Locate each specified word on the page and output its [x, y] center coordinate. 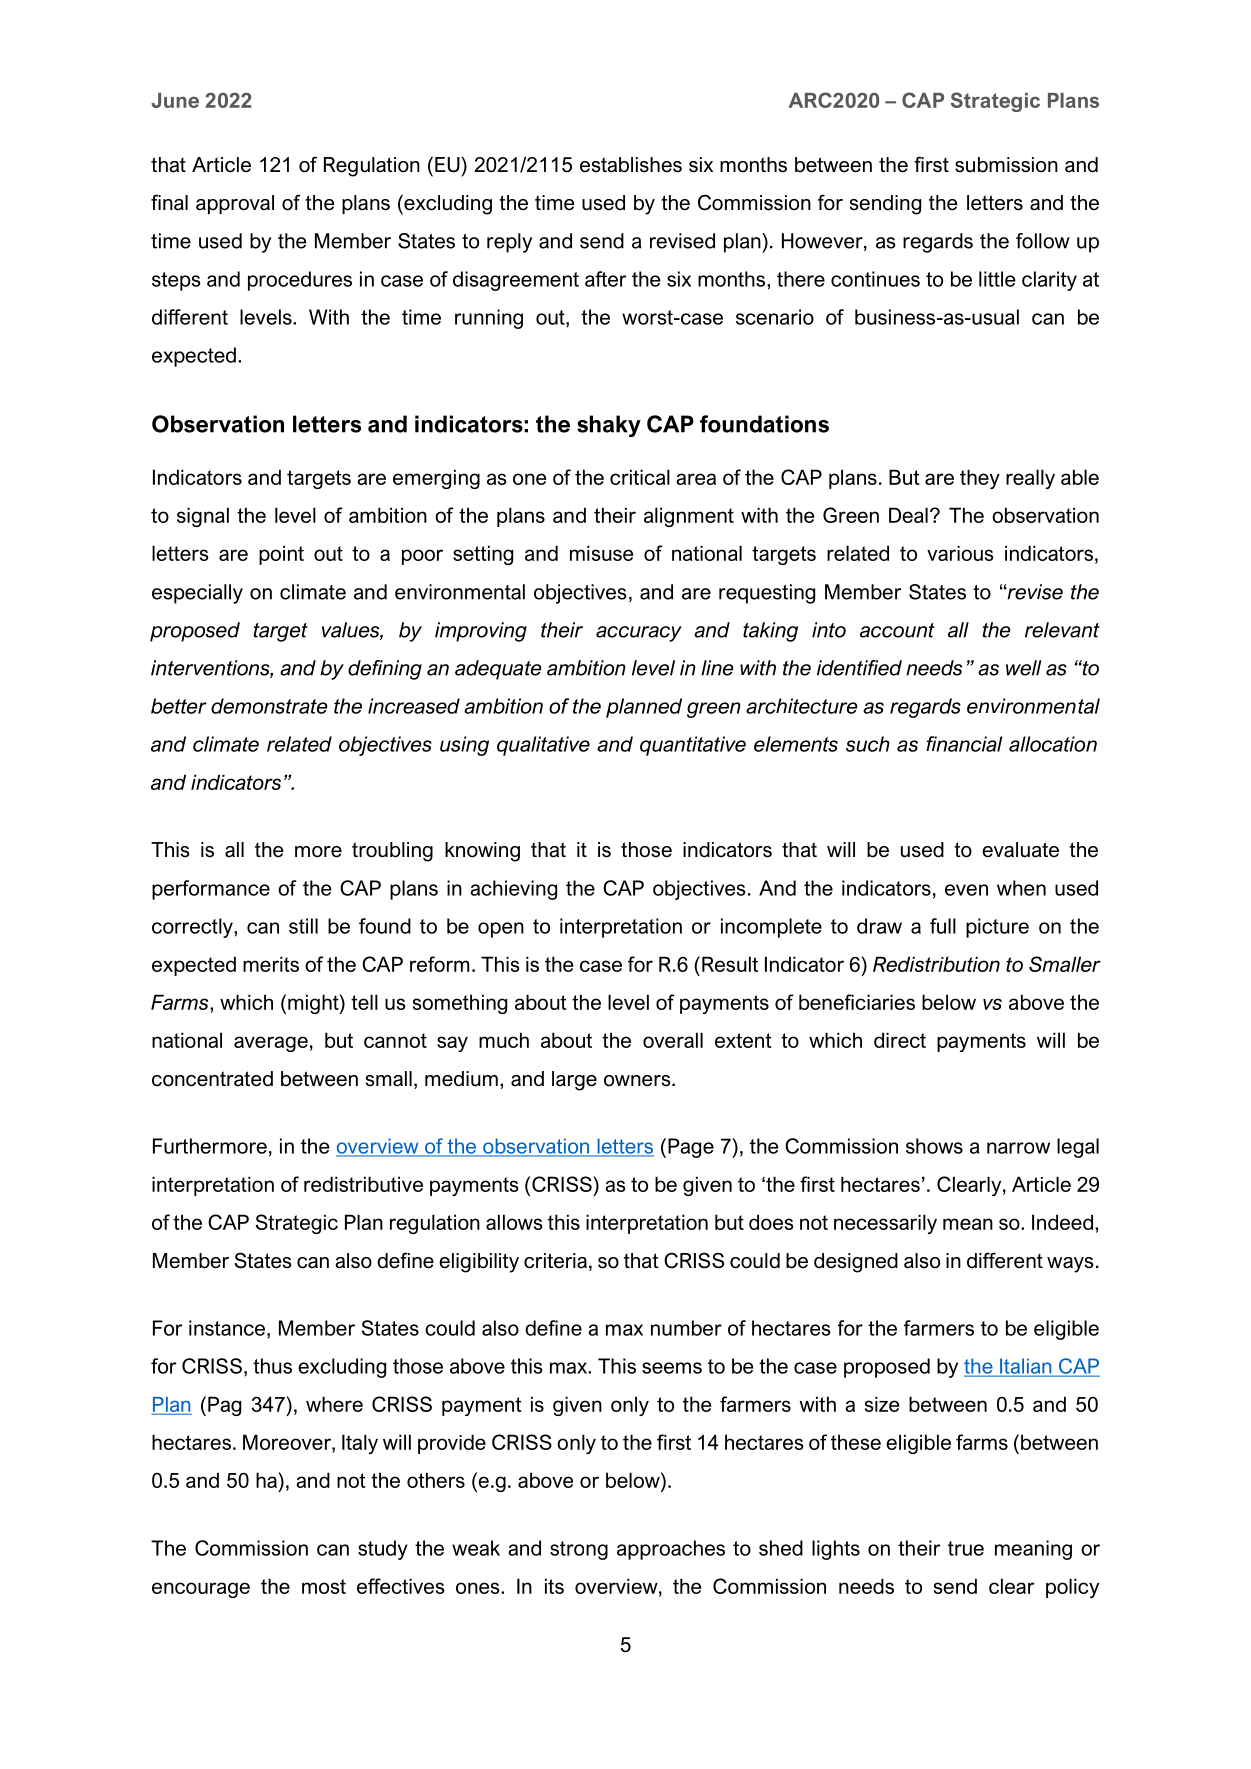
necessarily [885, 1224]
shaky [609, 426]
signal [203, 517]
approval [235, 204]
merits [271, 964]
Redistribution [936, 964]
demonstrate [269, 706]
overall [673, 1040]
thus [272, 1366]
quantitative [693, 746]
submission [1006, 165]
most [324, 1586]
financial [964, 744]
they [980, 479]
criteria [555, 1261]
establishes [631, 165]
